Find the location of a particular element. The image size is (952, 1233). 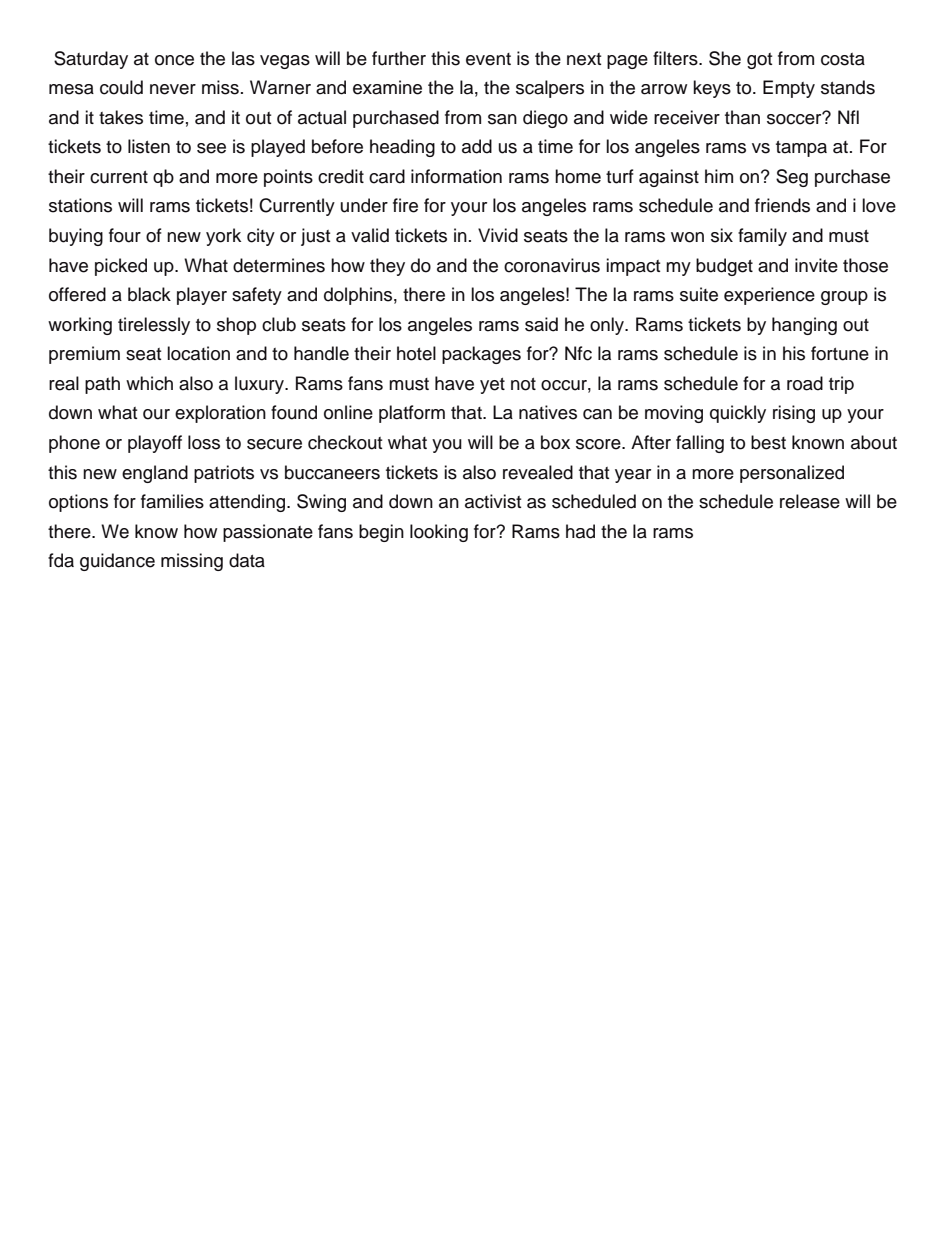

platform is located at coordinates (412, 414).
